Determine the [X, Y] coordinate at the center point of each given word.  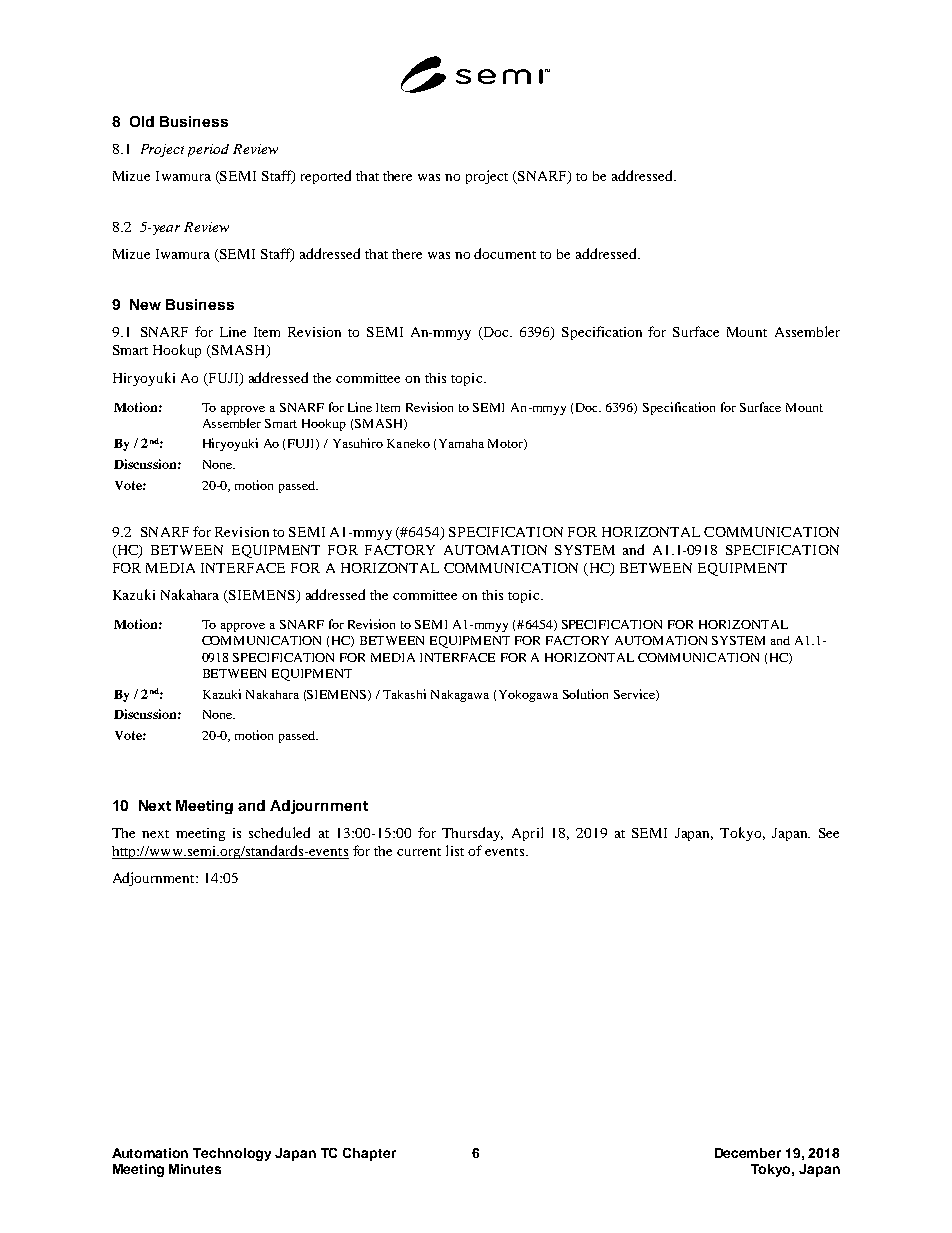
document [505, 253]
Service [635, 695]
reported [326, 177]
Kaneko [408, 443]
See [829, 833]
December [748, 1153]
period [208, 150]
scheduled [279, 832]
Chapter [369, 1154]
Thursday [472, 834]
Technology [232, 1154]
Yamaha [461, 443]
